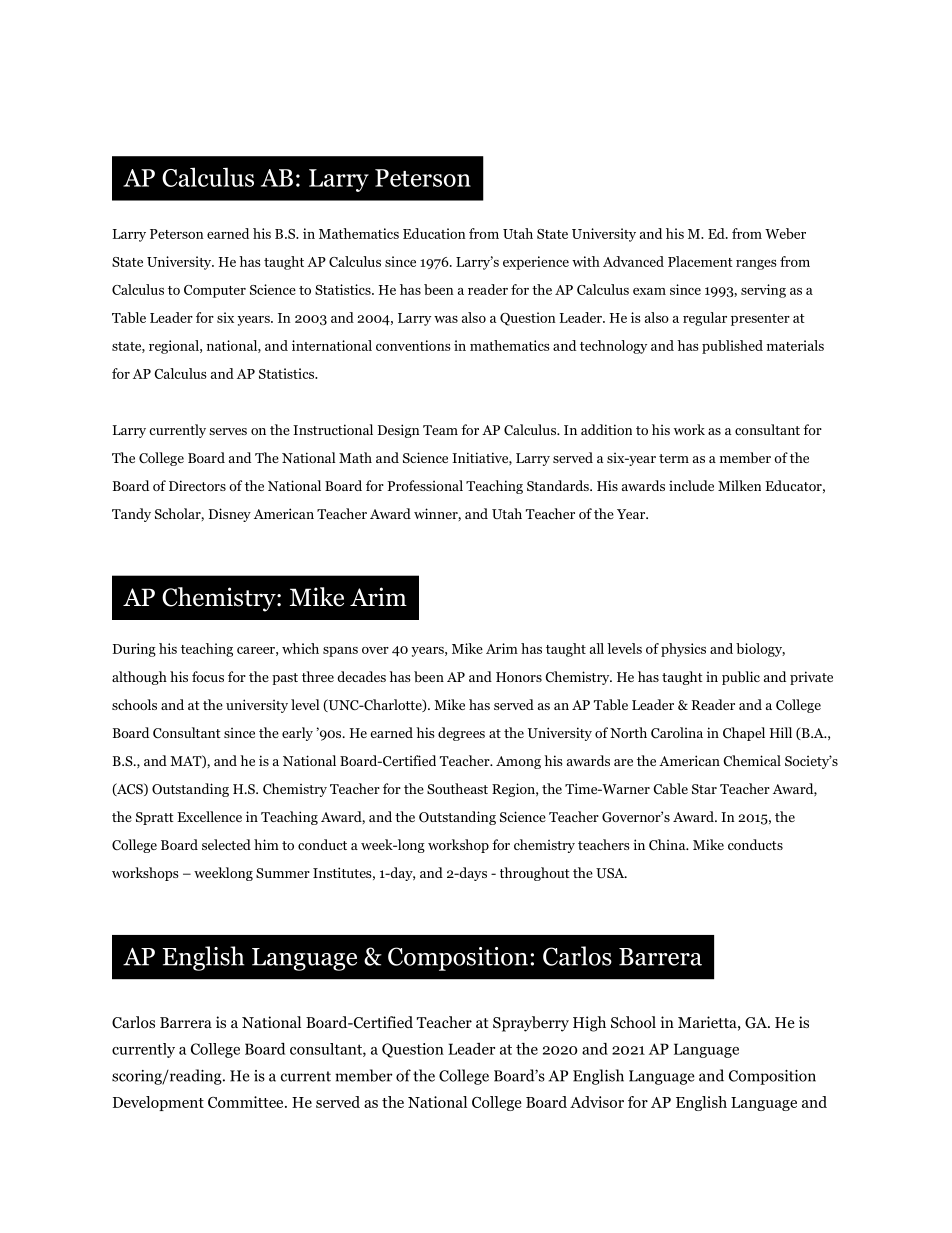  I want to click on Advisor, so click(597, 1102).
